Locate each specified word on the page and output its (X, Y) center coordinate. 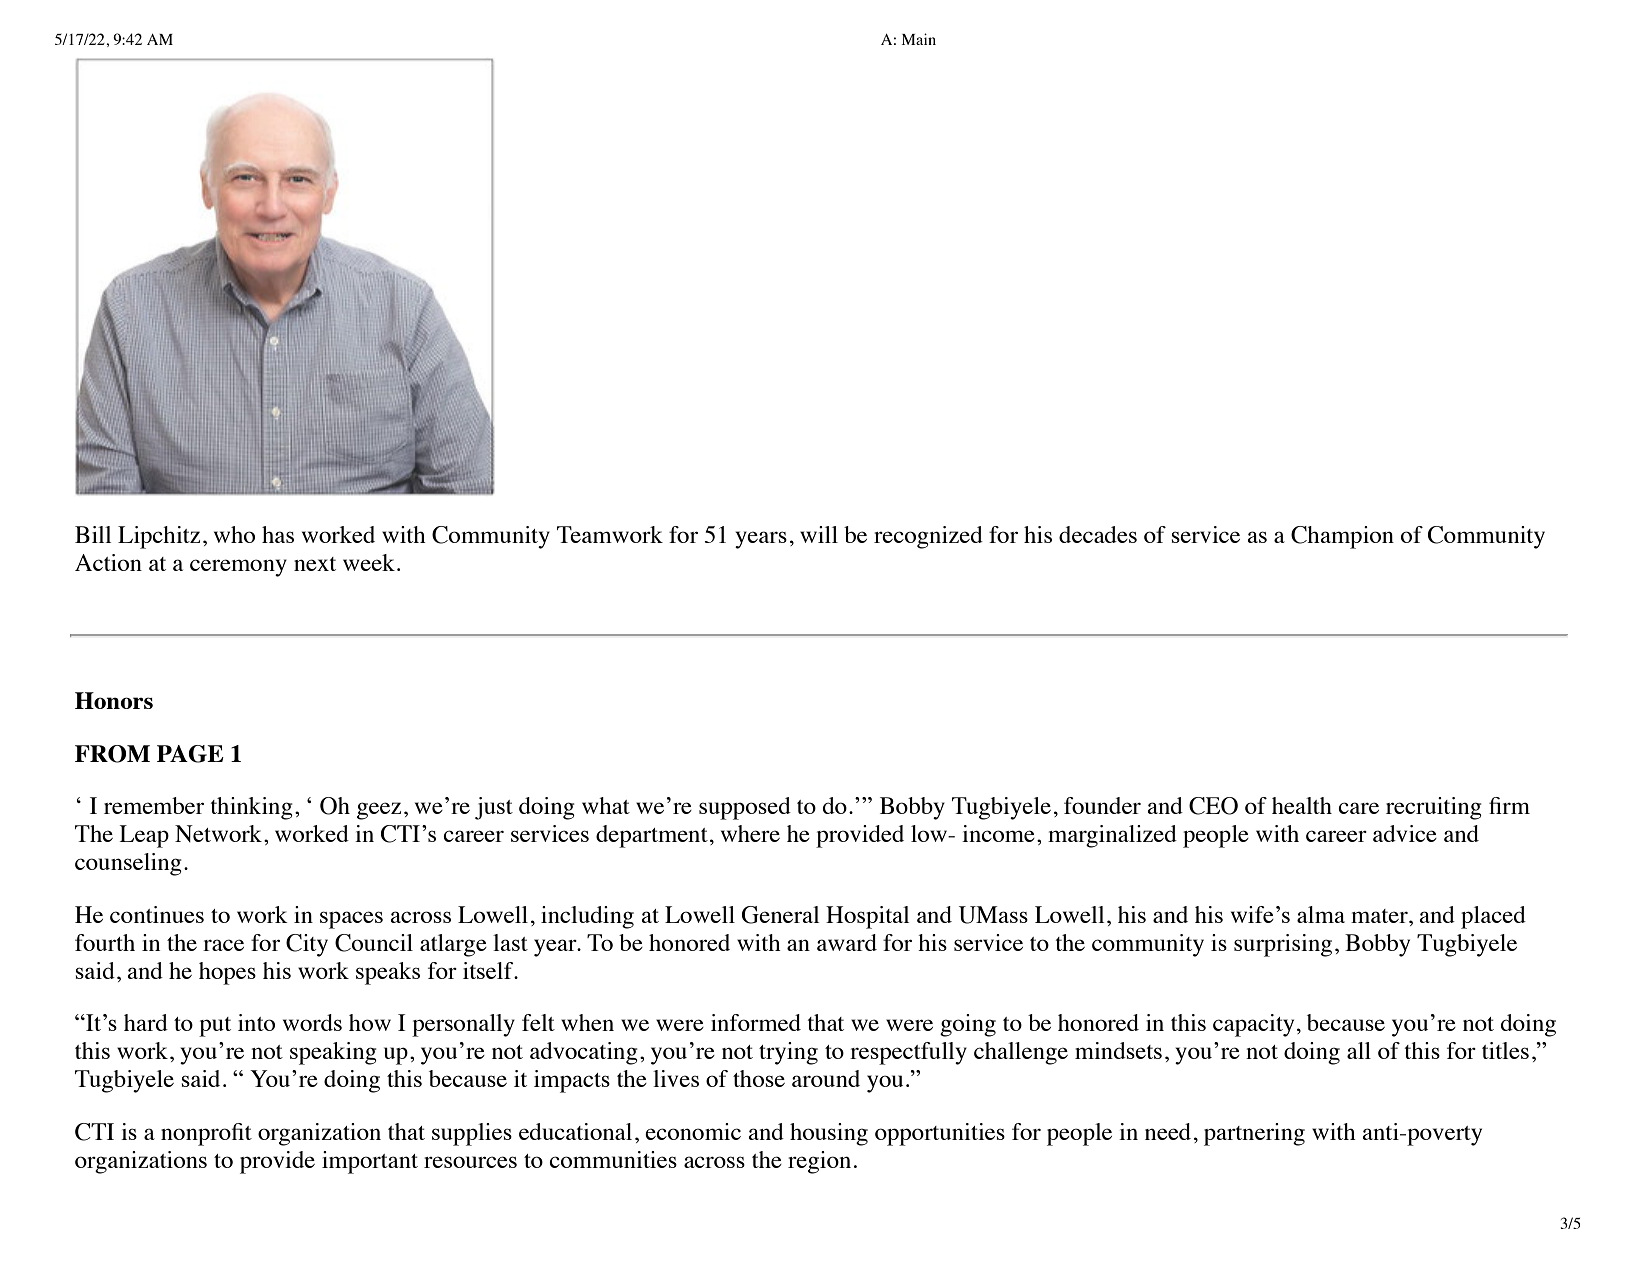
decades (1098, 534)
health (1302, 805)
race (223, 945)
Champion (1342, 537)
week (369, 562)
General (780, 915)
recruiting (1434, 808)
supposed (745, 808)
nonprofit (206, 1134)
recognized (928, 537)
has (278, 534)
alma (1321, 914)
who (234, 534)
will (819, 534)
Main (919, 39)
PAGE (190, 754)
